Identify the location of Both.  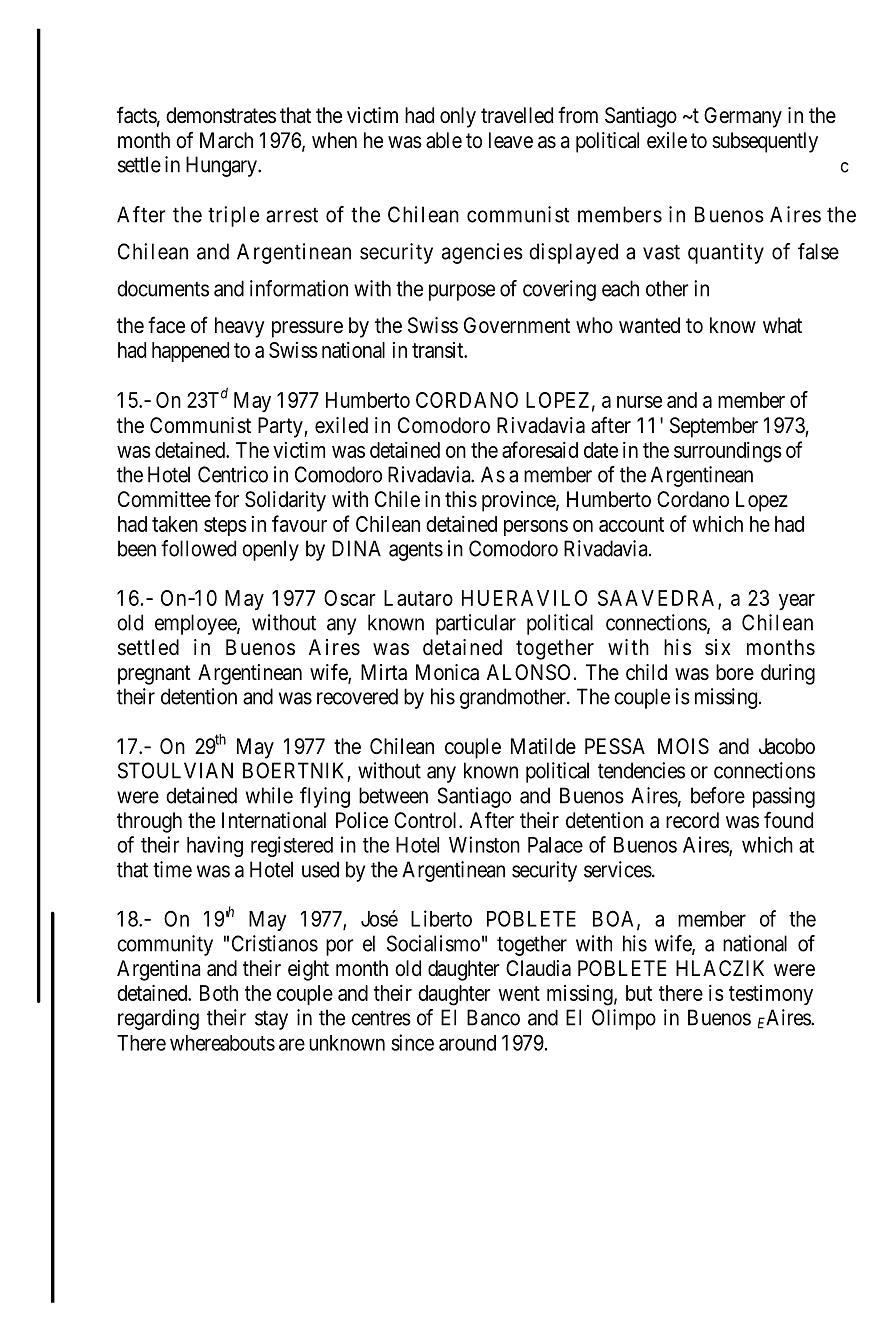
(219, 993).
